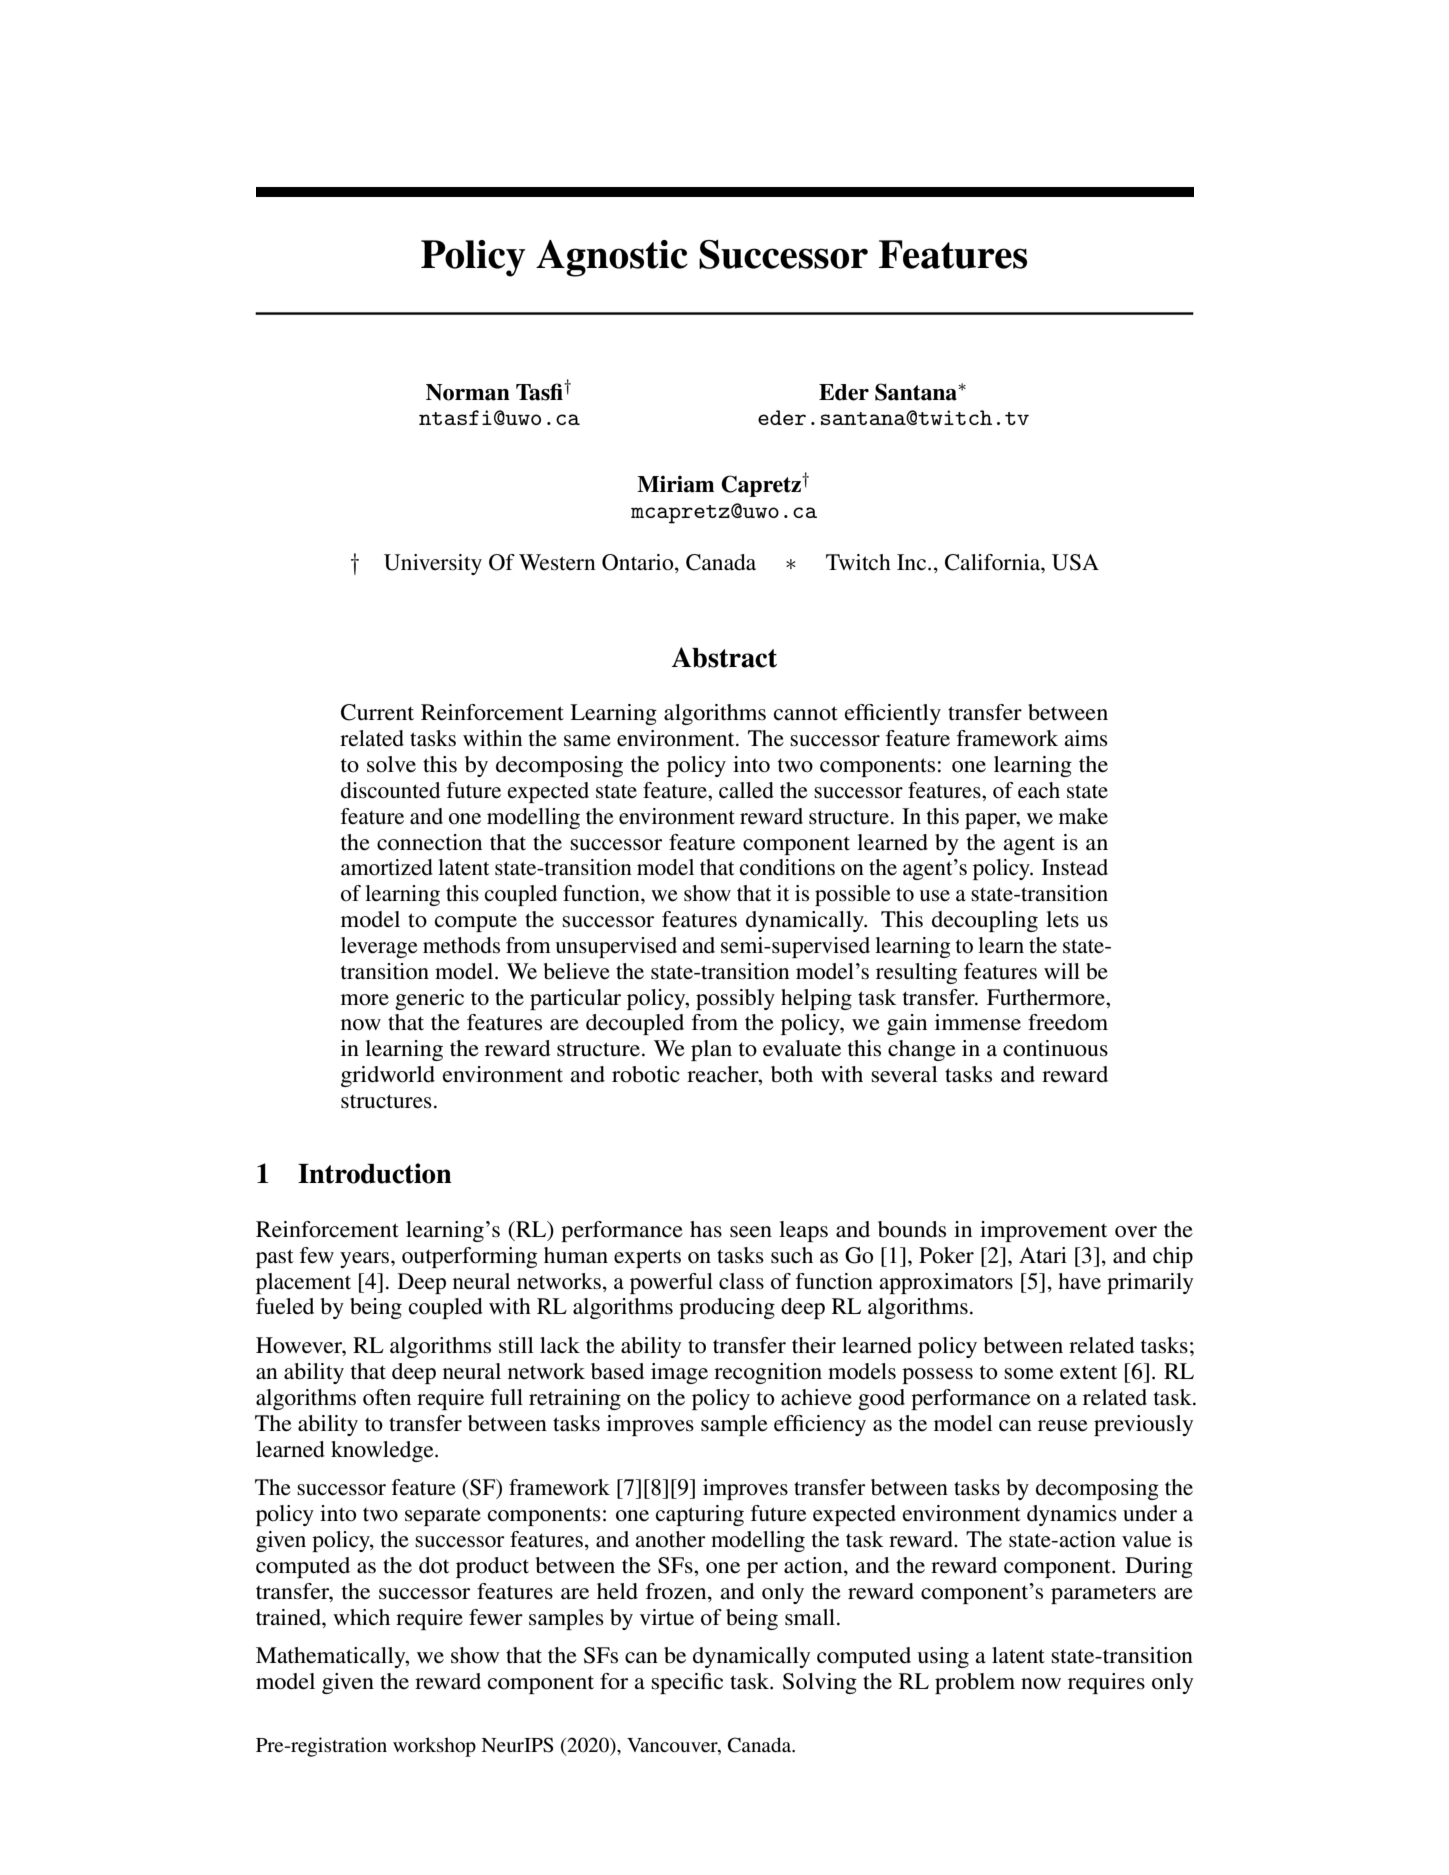 This page has width=1449, height=1875. I want to click on Agnostic, so click(612, 258).
